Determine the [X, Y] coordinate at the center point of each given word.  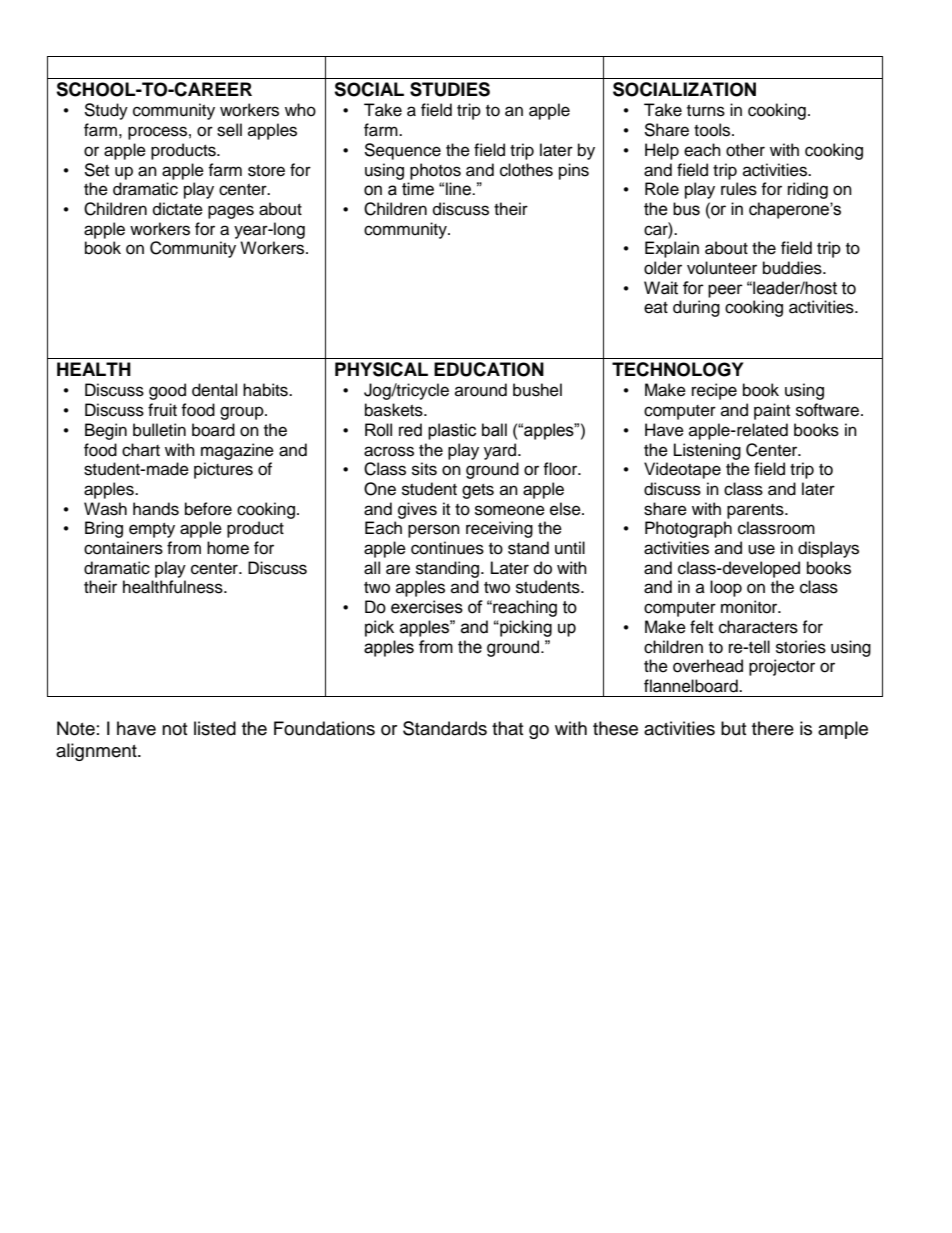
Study [106, 111]
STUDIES [450, 89]
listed [215, 728]
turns [706, 111]
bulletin [159, 430]
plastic [452, 431]
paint [772, 411]
